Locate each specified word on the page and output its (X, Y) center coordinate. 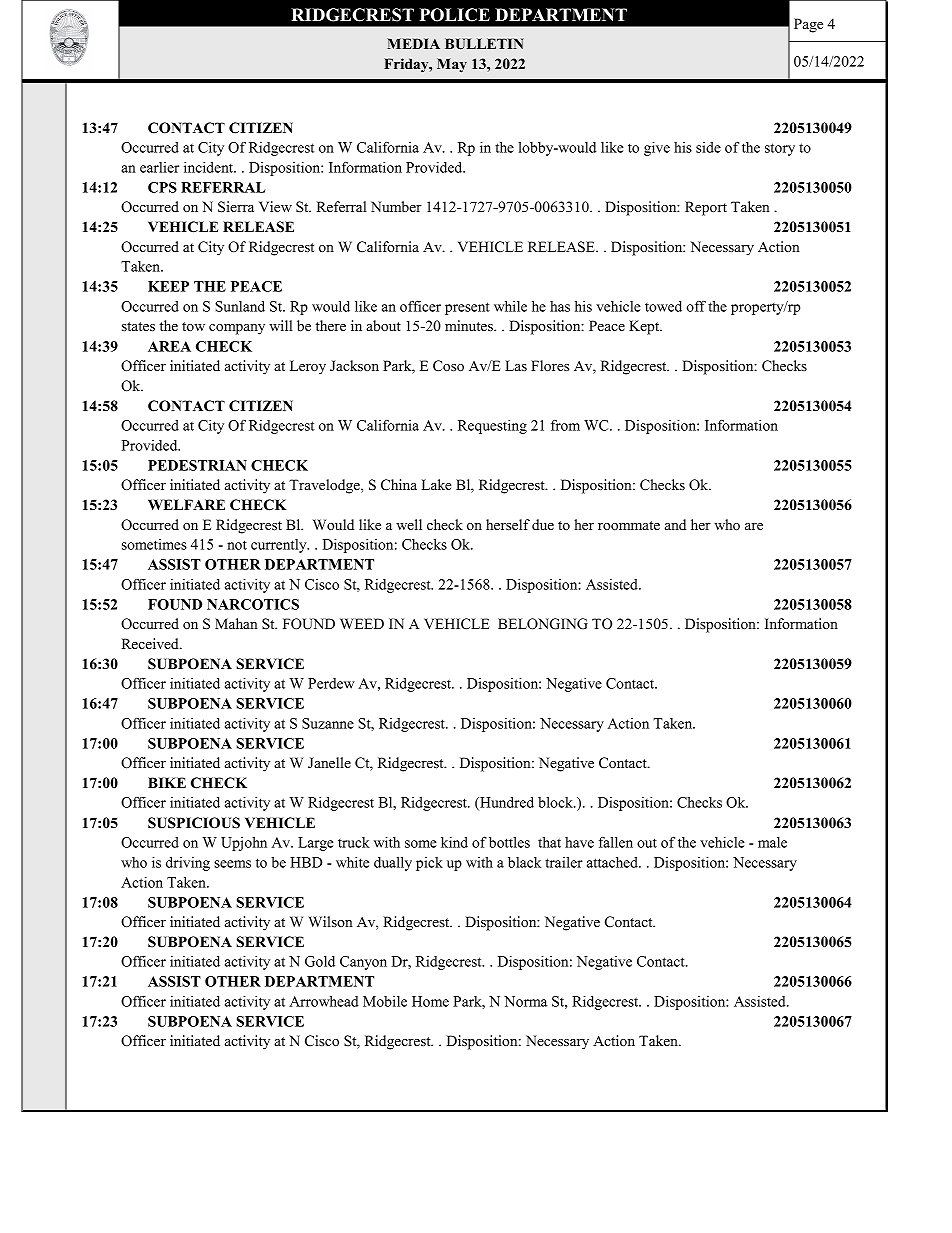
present (467, 308)
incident (210, 167)
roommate (629, 525)
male (772, 842)
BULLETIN (484, 44)
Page (808, 25)
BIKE (167, 782)
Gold (320, 961)
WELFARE (186, 504)
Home (430, 1001)
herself (508, 524)
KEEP (168, 286)
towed (663, 306)
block (556, 802)
